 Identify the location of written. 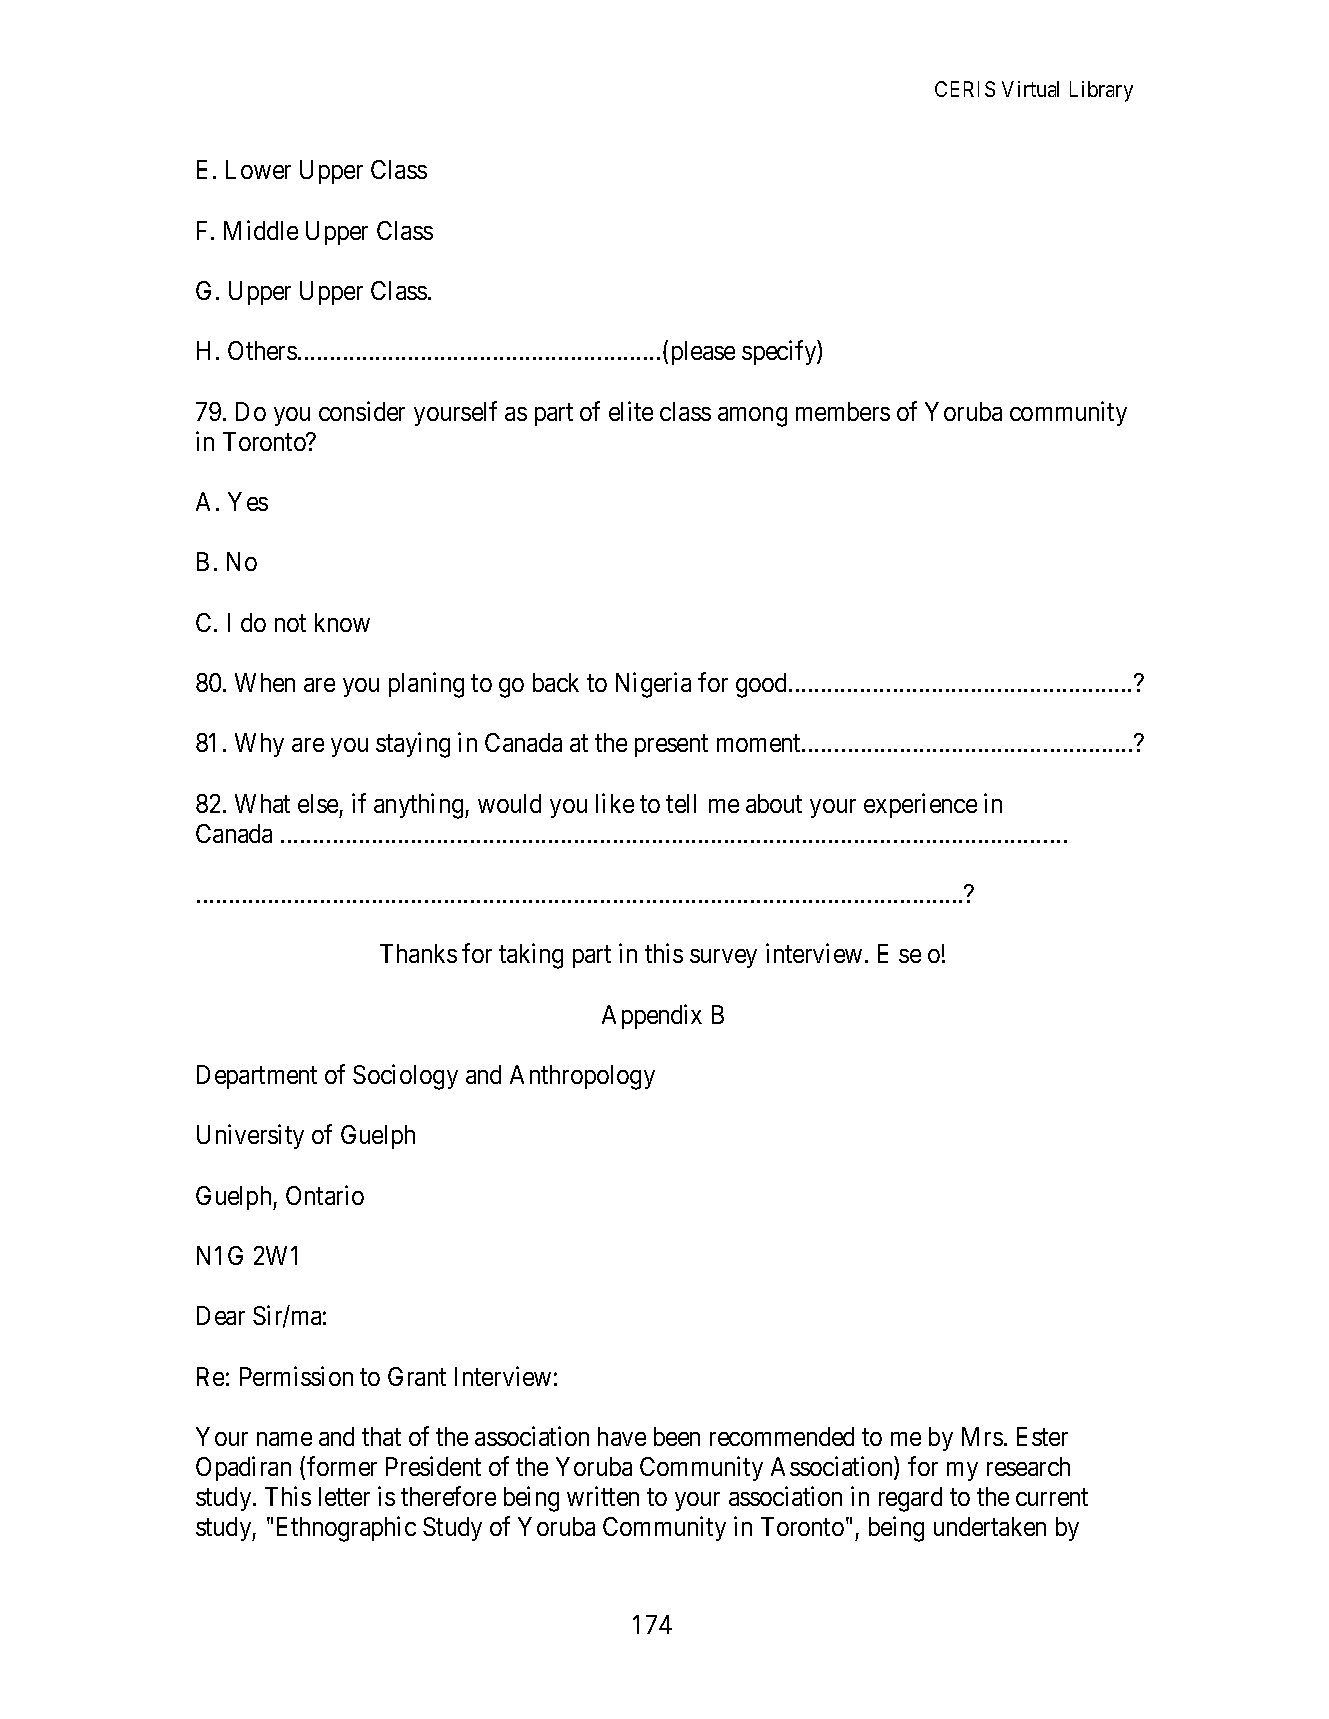
(603, 1496).
